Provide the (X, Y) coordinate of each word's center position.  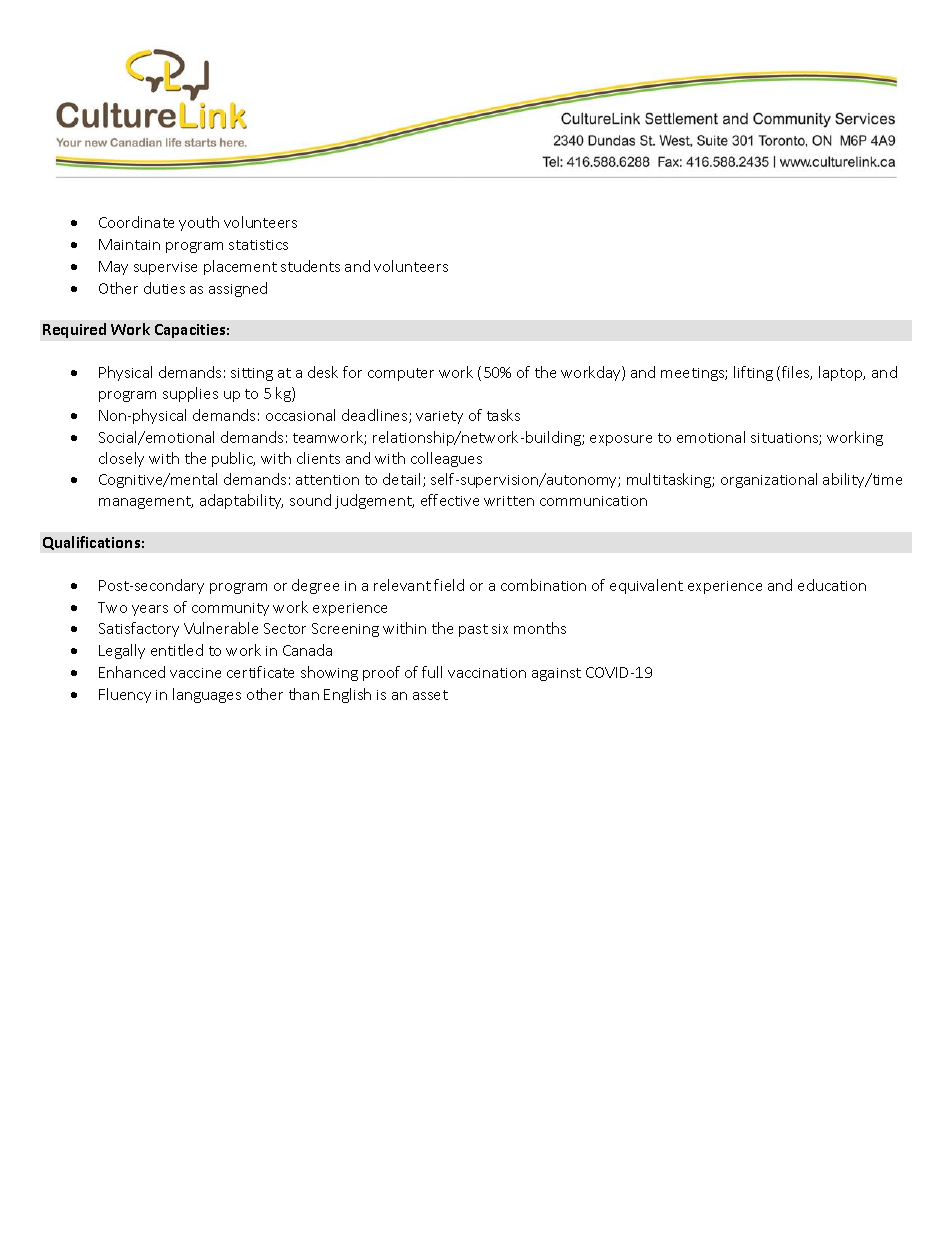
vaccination (487, 673)
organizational (769, 480)
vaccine (195, 673)
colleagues (446, 459)
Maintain (129, 244)
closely (121, 459)
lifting (753, 373)
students (310, 266)
